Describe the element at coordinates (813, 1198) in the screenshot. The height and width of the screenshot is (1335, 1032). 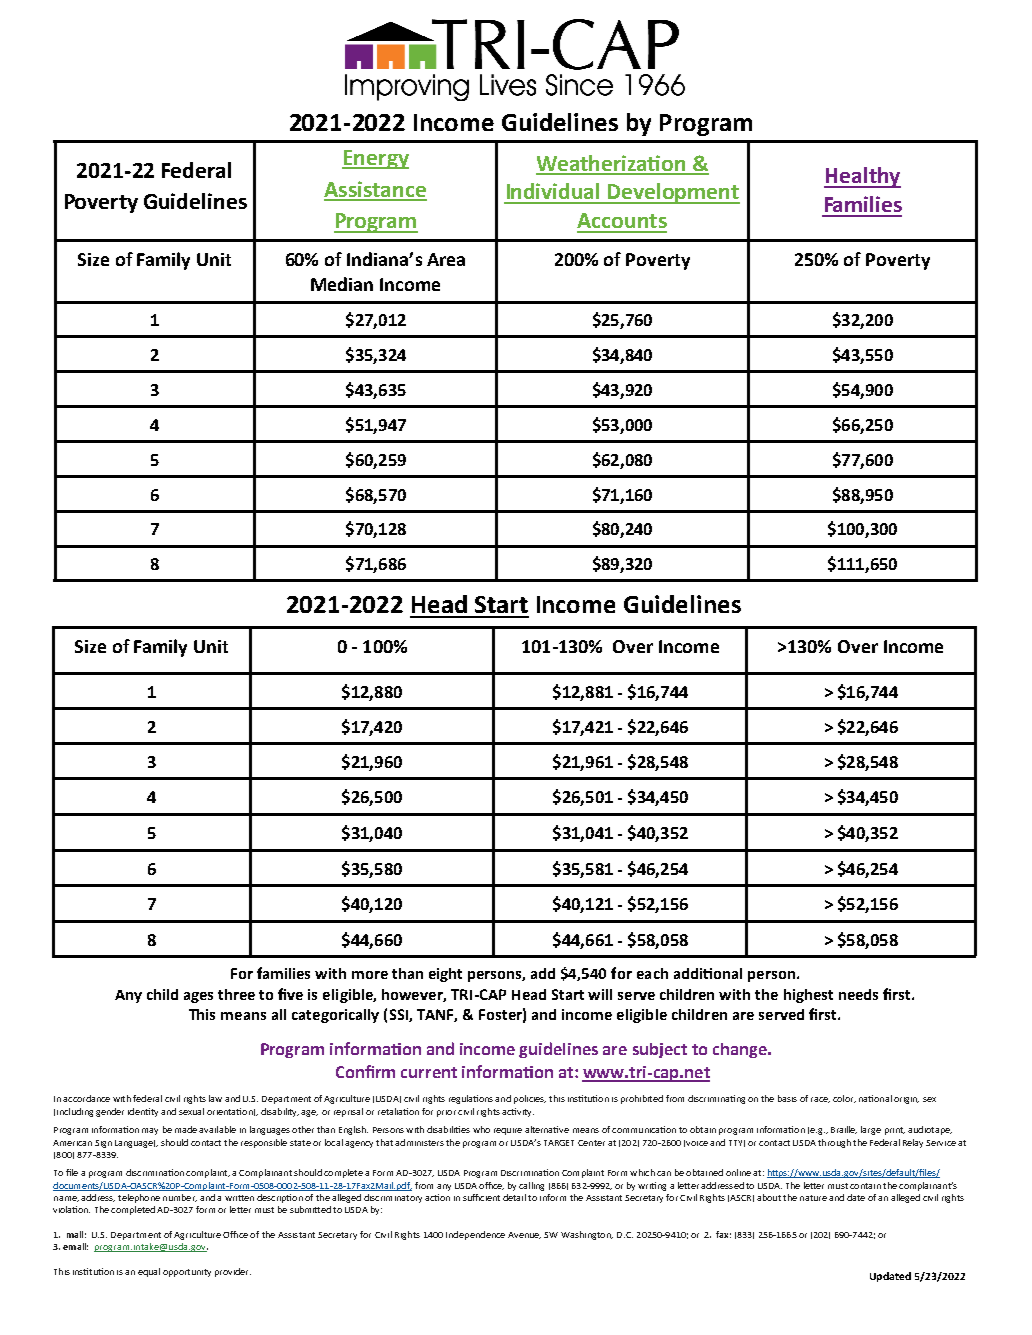
I see `nature` at that location.
